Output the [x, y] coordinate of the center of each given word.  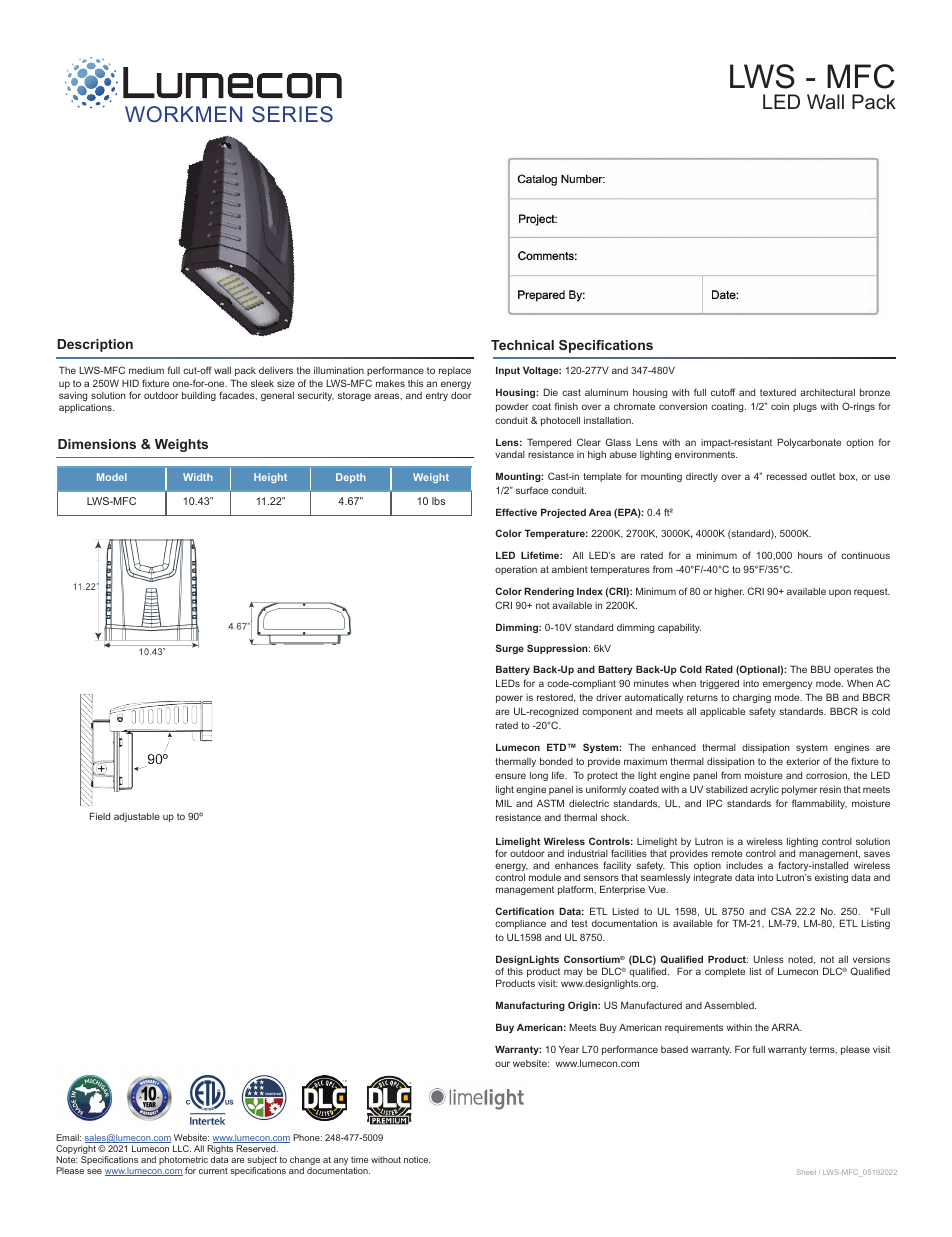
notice [417, 1159]
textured [778, 392]
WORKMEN [183, 114]
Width [197, 477]
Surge [510, 649]
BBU [821, 669]
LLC [182, 1148]
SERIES [292, 114]
